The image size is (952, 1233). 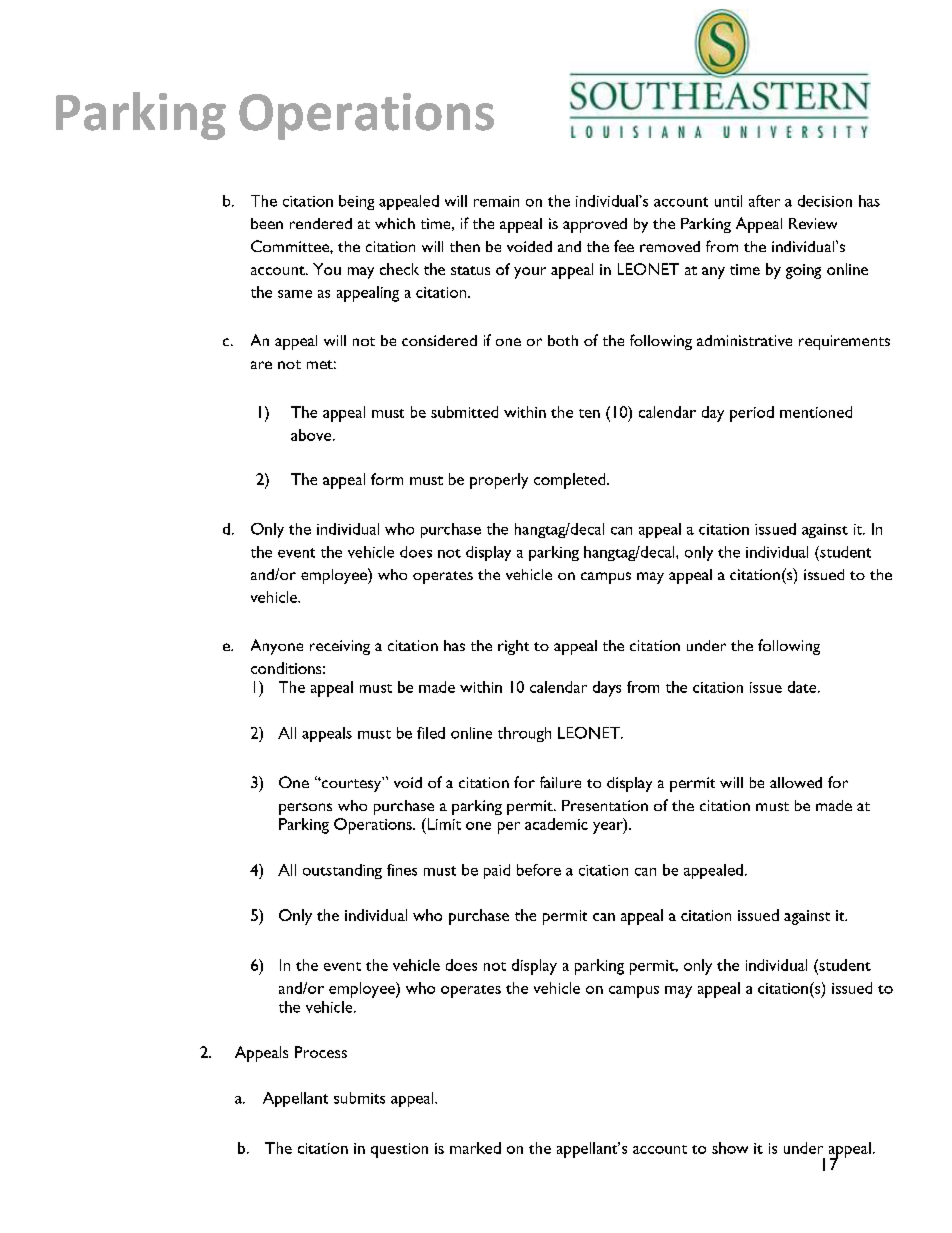 What do you see at coordinates (796, 782) in the document?
I see `allowed` at bounding box center [796, 782].
